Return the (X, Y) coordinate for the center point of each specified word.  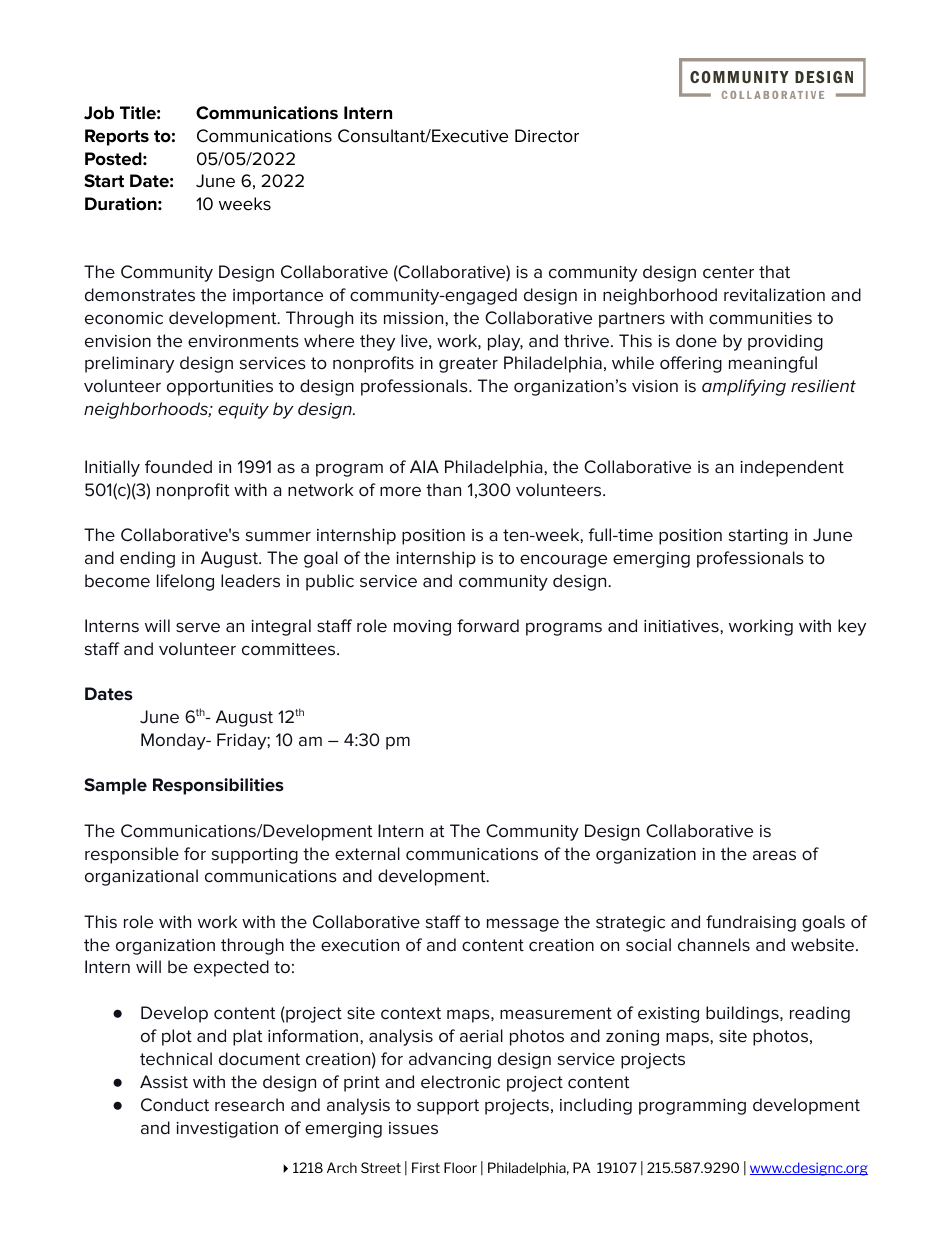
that (774, 271)
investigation (227, 1130)
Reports (117, 137)
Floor (460, 1167)
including (596, 1106)
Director (547, 136)
